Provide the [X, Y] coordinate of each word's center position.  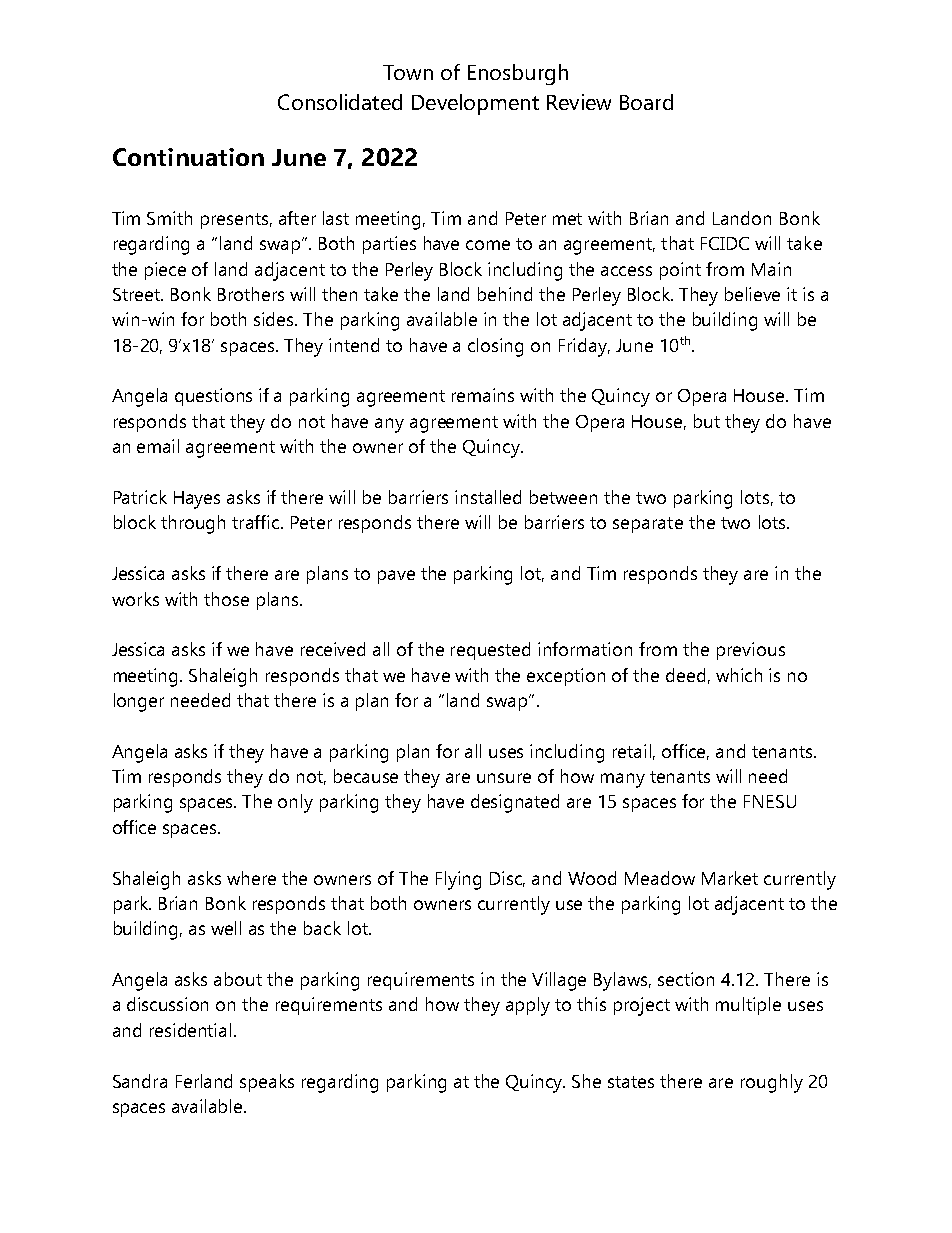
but [707, 421]
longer [139, 702]
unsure [504, 778]
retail [632, 751]
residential [190, 1030]
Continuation [188, 157]
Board [646, 102]
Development [475, 104]
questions [213, 397]
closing [495, 347]
